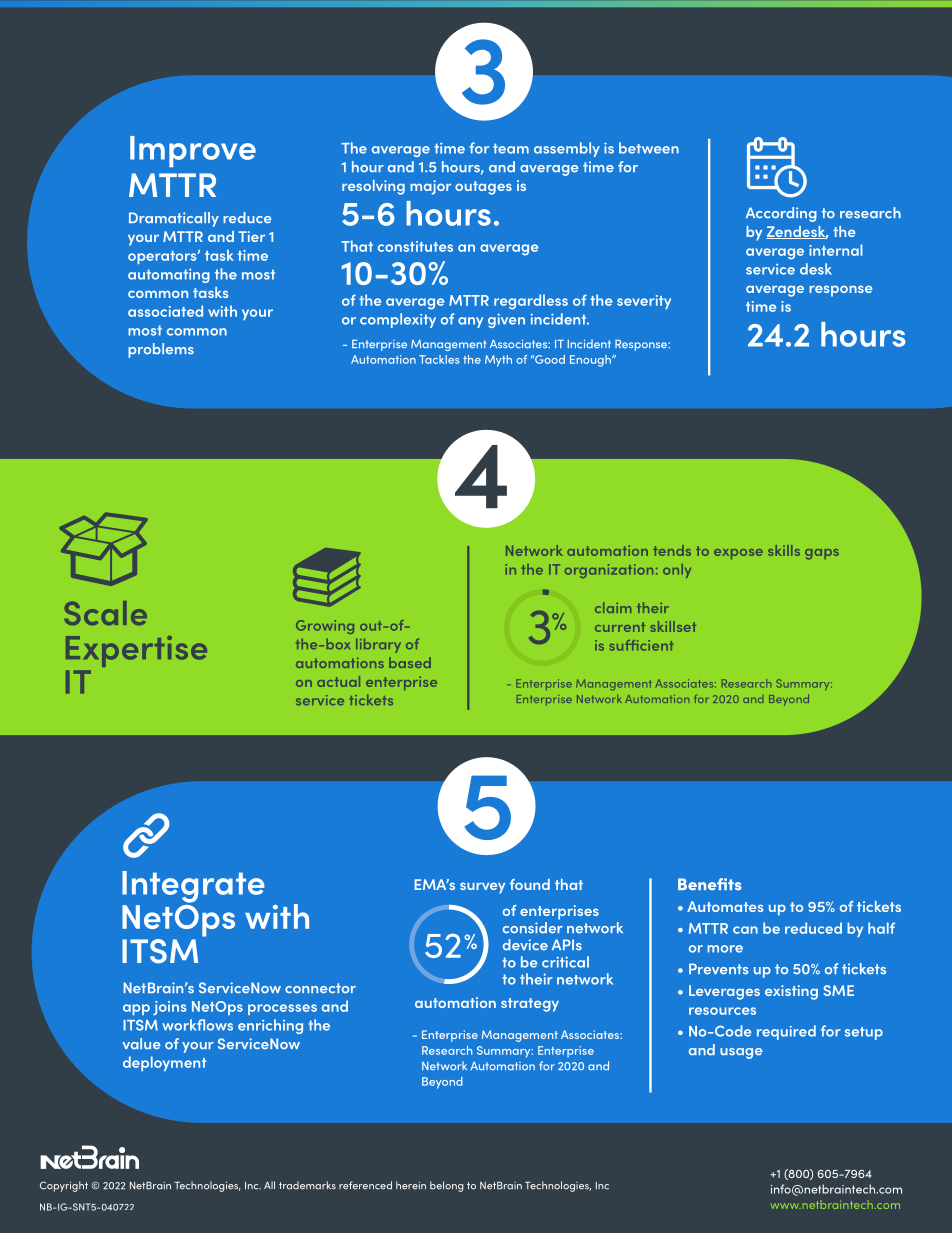  What do you see at coordinates (786, 1032) in the image?
I see `required` at bounding box center [786, 1032].
